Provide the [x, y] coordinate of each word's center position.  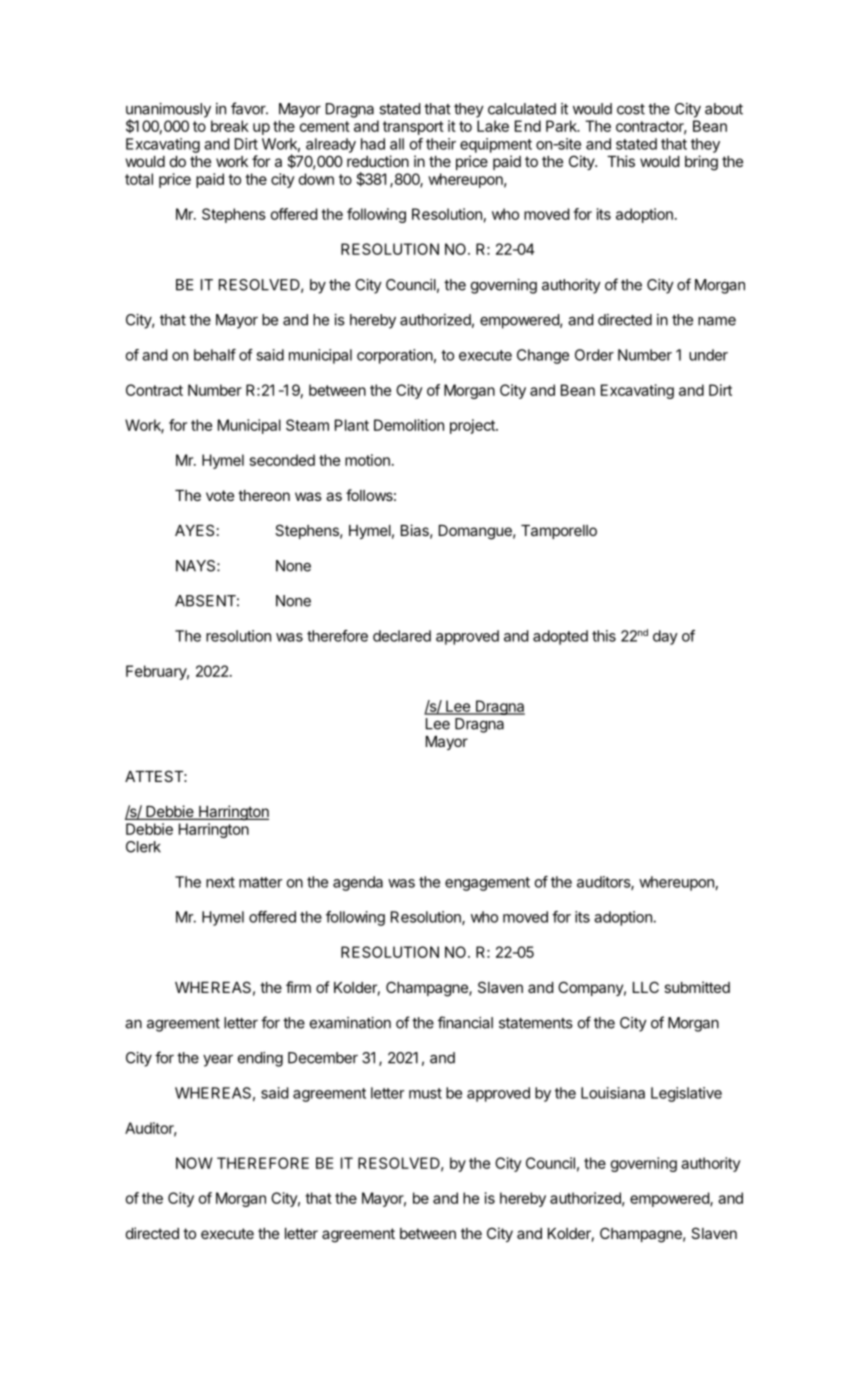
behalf [215, 355]
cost [631, 109]
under [708, 355]
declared [402, 636]
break [230, 126]
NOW [194, 1163]
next [220, 882]
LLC [646, 987]
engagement [487, 884]
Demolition [409, 425]
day [665, 637]
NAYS [197, 566]
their [441, 144]
